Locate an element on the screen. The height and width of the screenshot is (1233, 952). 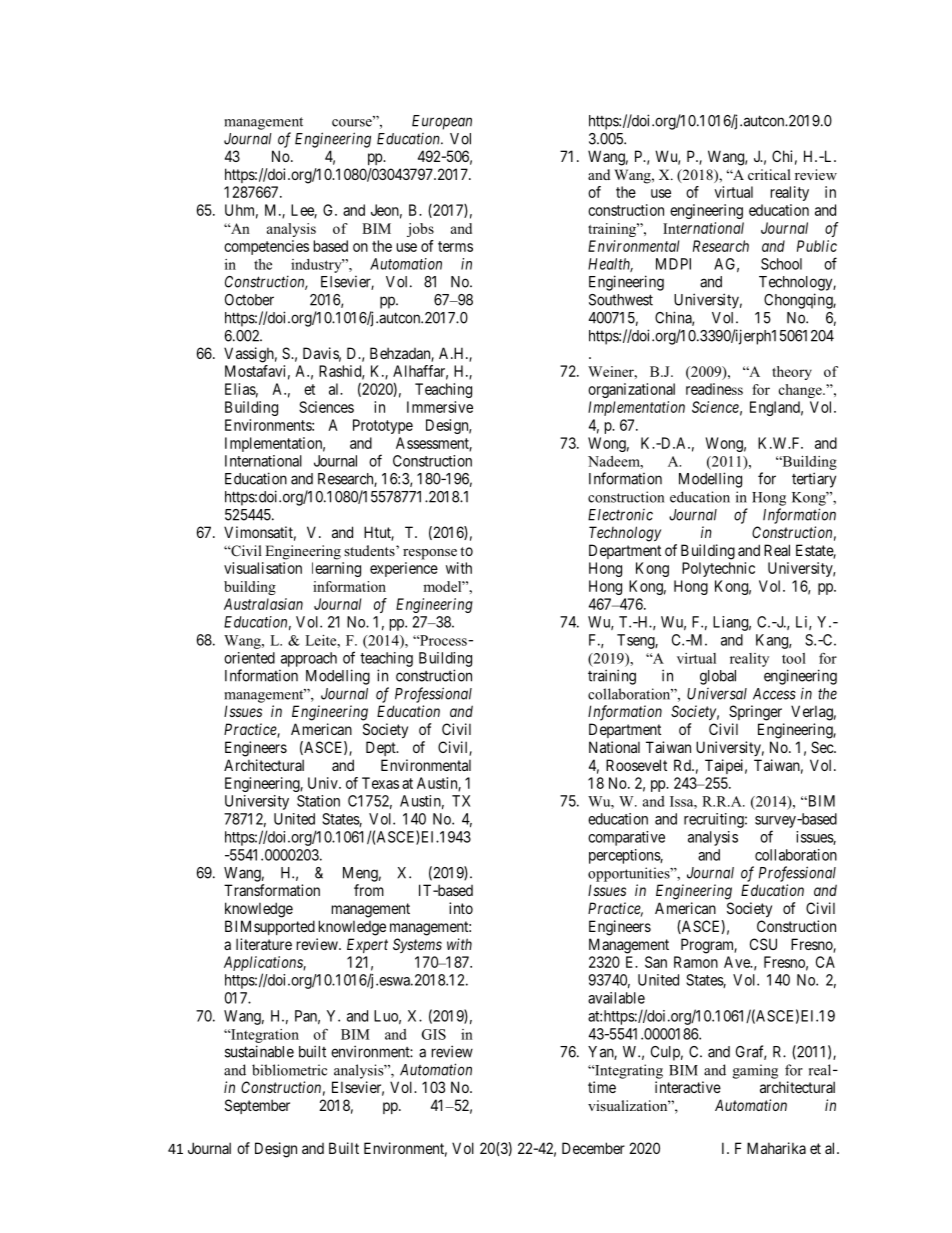
Prototype is located at coordinates (383, 426).
